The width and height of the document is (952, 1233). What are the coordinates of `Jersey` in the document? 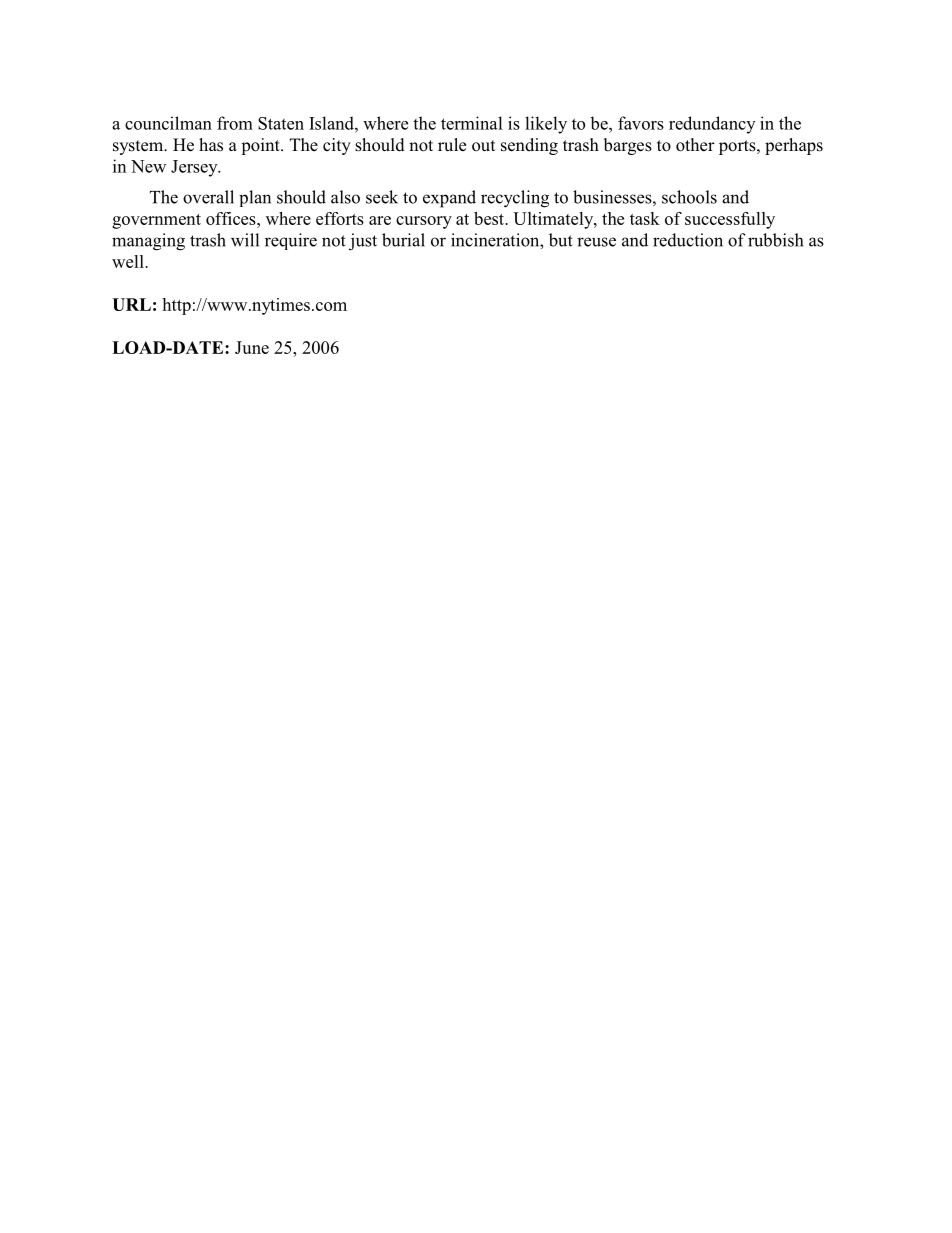 It's located at (195, 168).
